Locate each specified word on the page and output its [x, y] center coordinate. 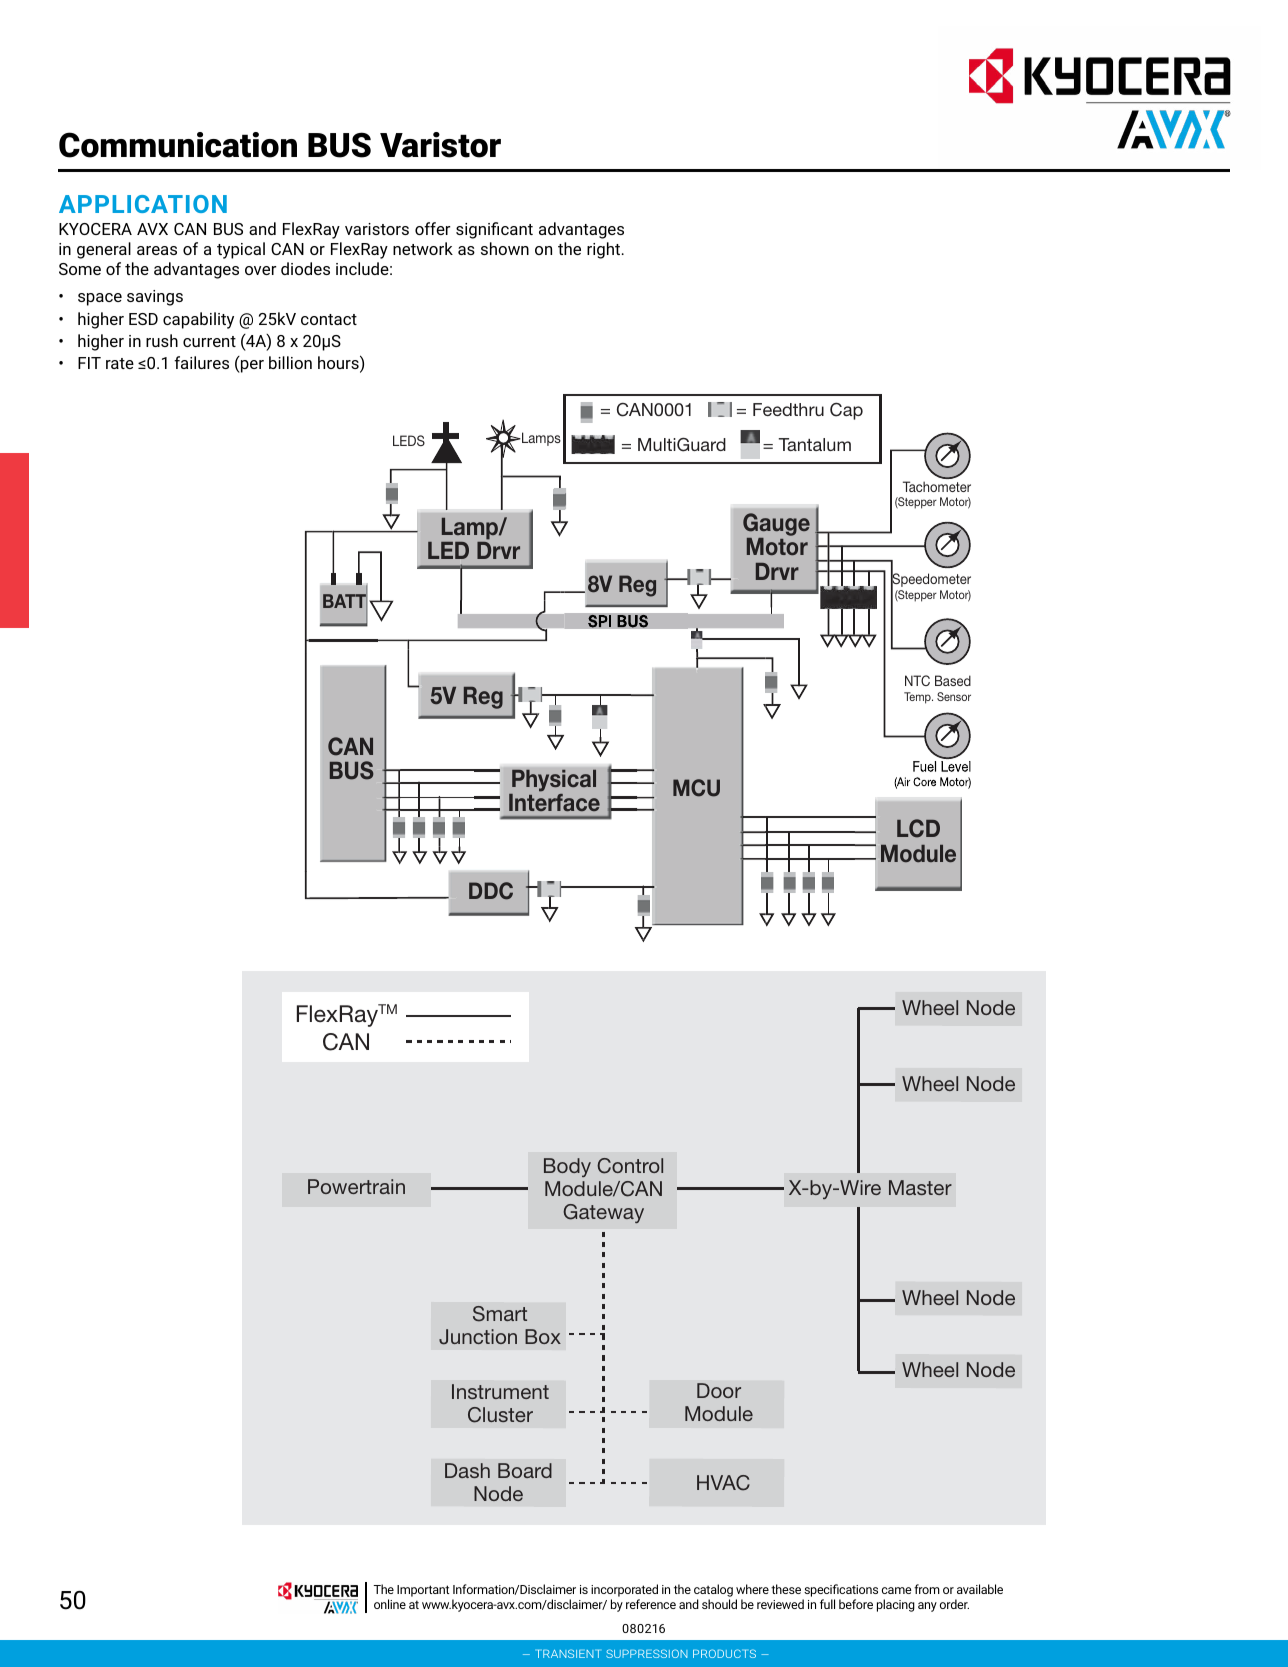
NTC [917, 680]
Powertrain [356, 1186]
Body [567, 1167]
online [390, 1604]
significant [494, 230]
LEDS [409, 440]
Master [920, 1187]
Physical [553, 782]
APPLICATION [143, 204]
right [605, 250]
